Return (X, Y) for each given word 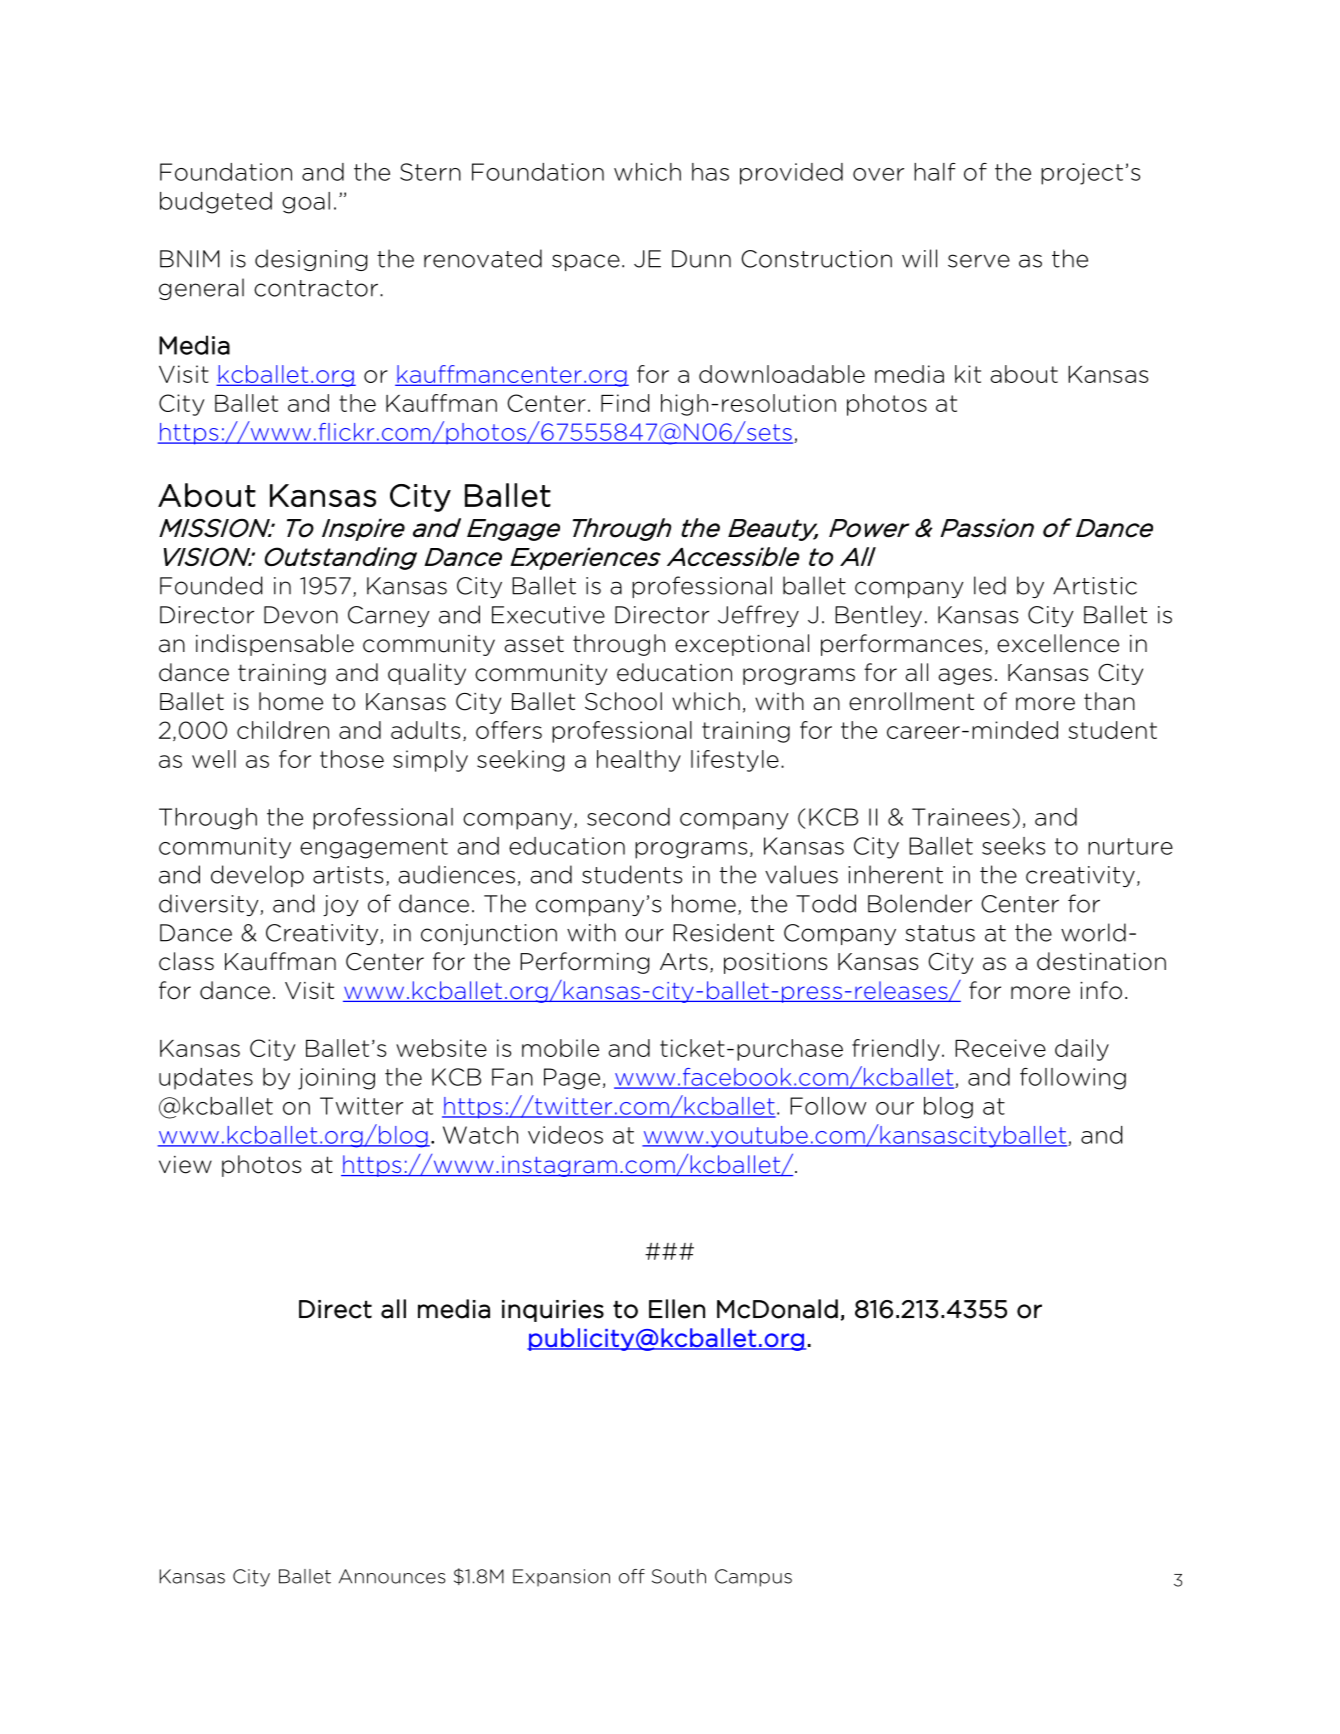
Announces (392, 1576)
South (679, 1576)
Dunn (701, 259)
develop (257, 876)
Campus (753, 1578)
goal (306, 203)
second (628, 817)
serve (979, 261)
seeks (1013, 846)
